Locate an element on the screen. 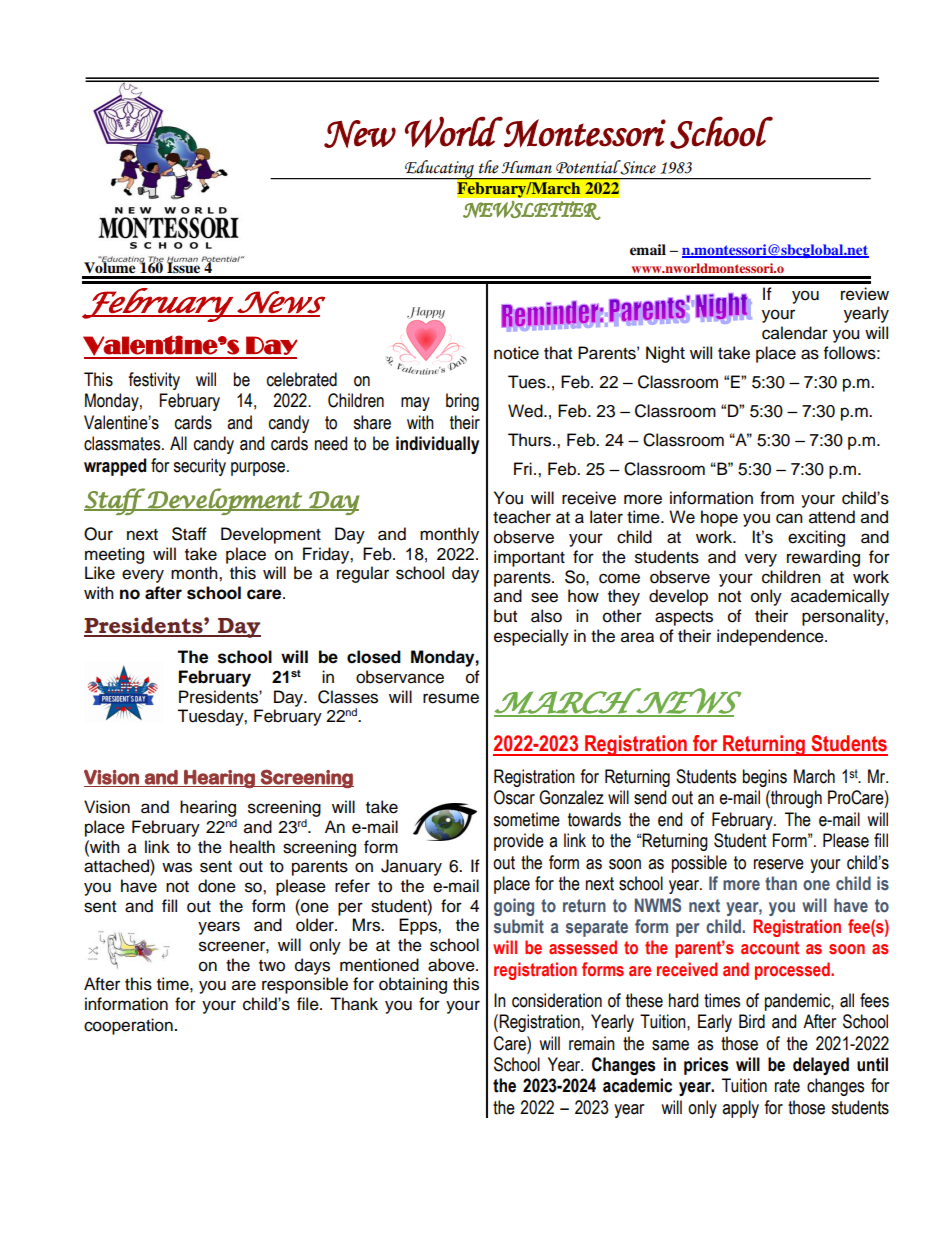  Human is located at coordinates (526, 167).
